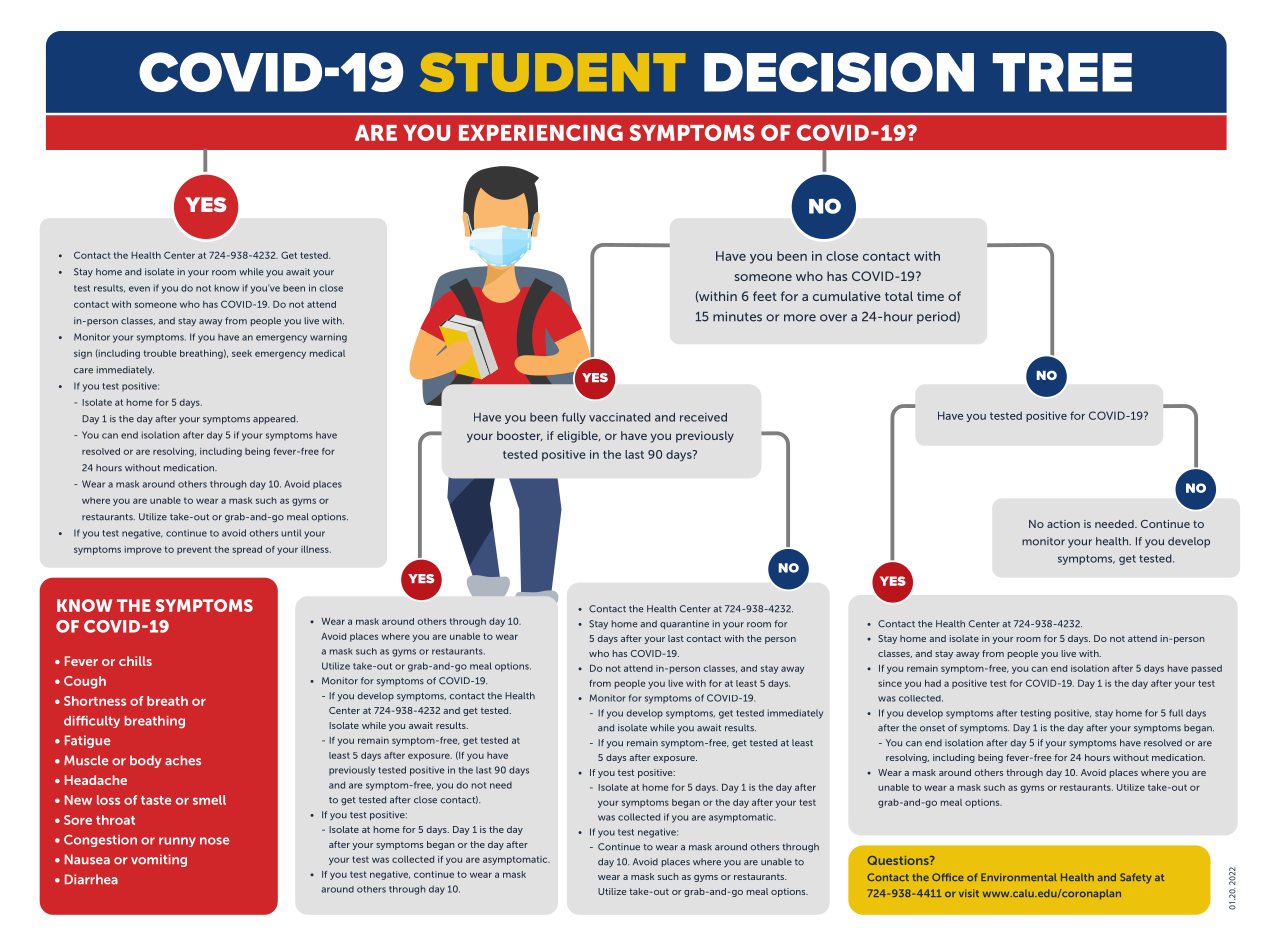  I want to click on TREE, so click(1062, 72).
